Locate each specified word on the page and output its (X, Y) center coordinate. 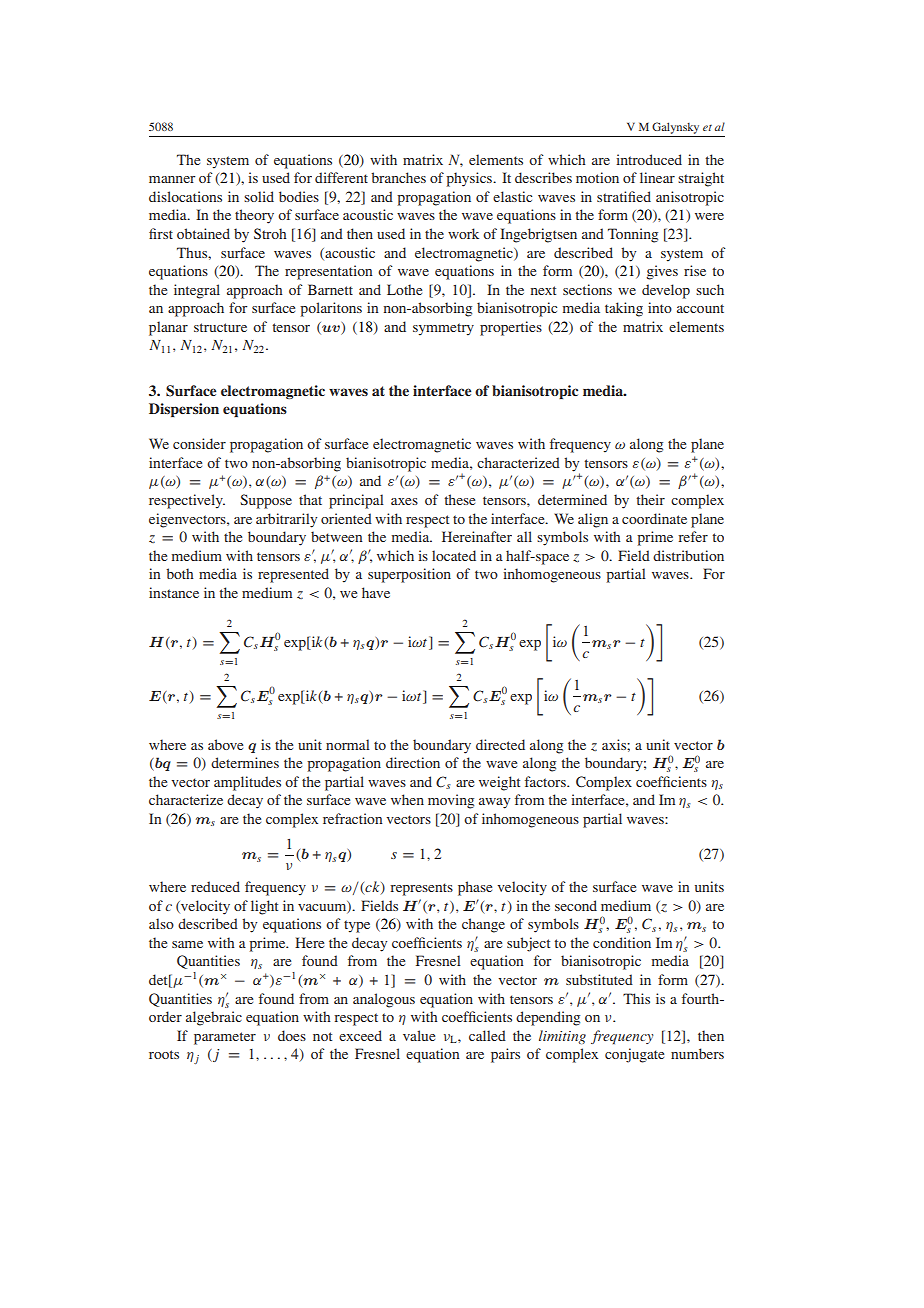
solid (259, 196)
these (459, 499)
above (225, 744)
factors (546, 781)
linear (657, 177)
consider (199, 443)
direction (413, 762)
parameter (225, 1038)
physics (470, 179)
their (650, 499)
